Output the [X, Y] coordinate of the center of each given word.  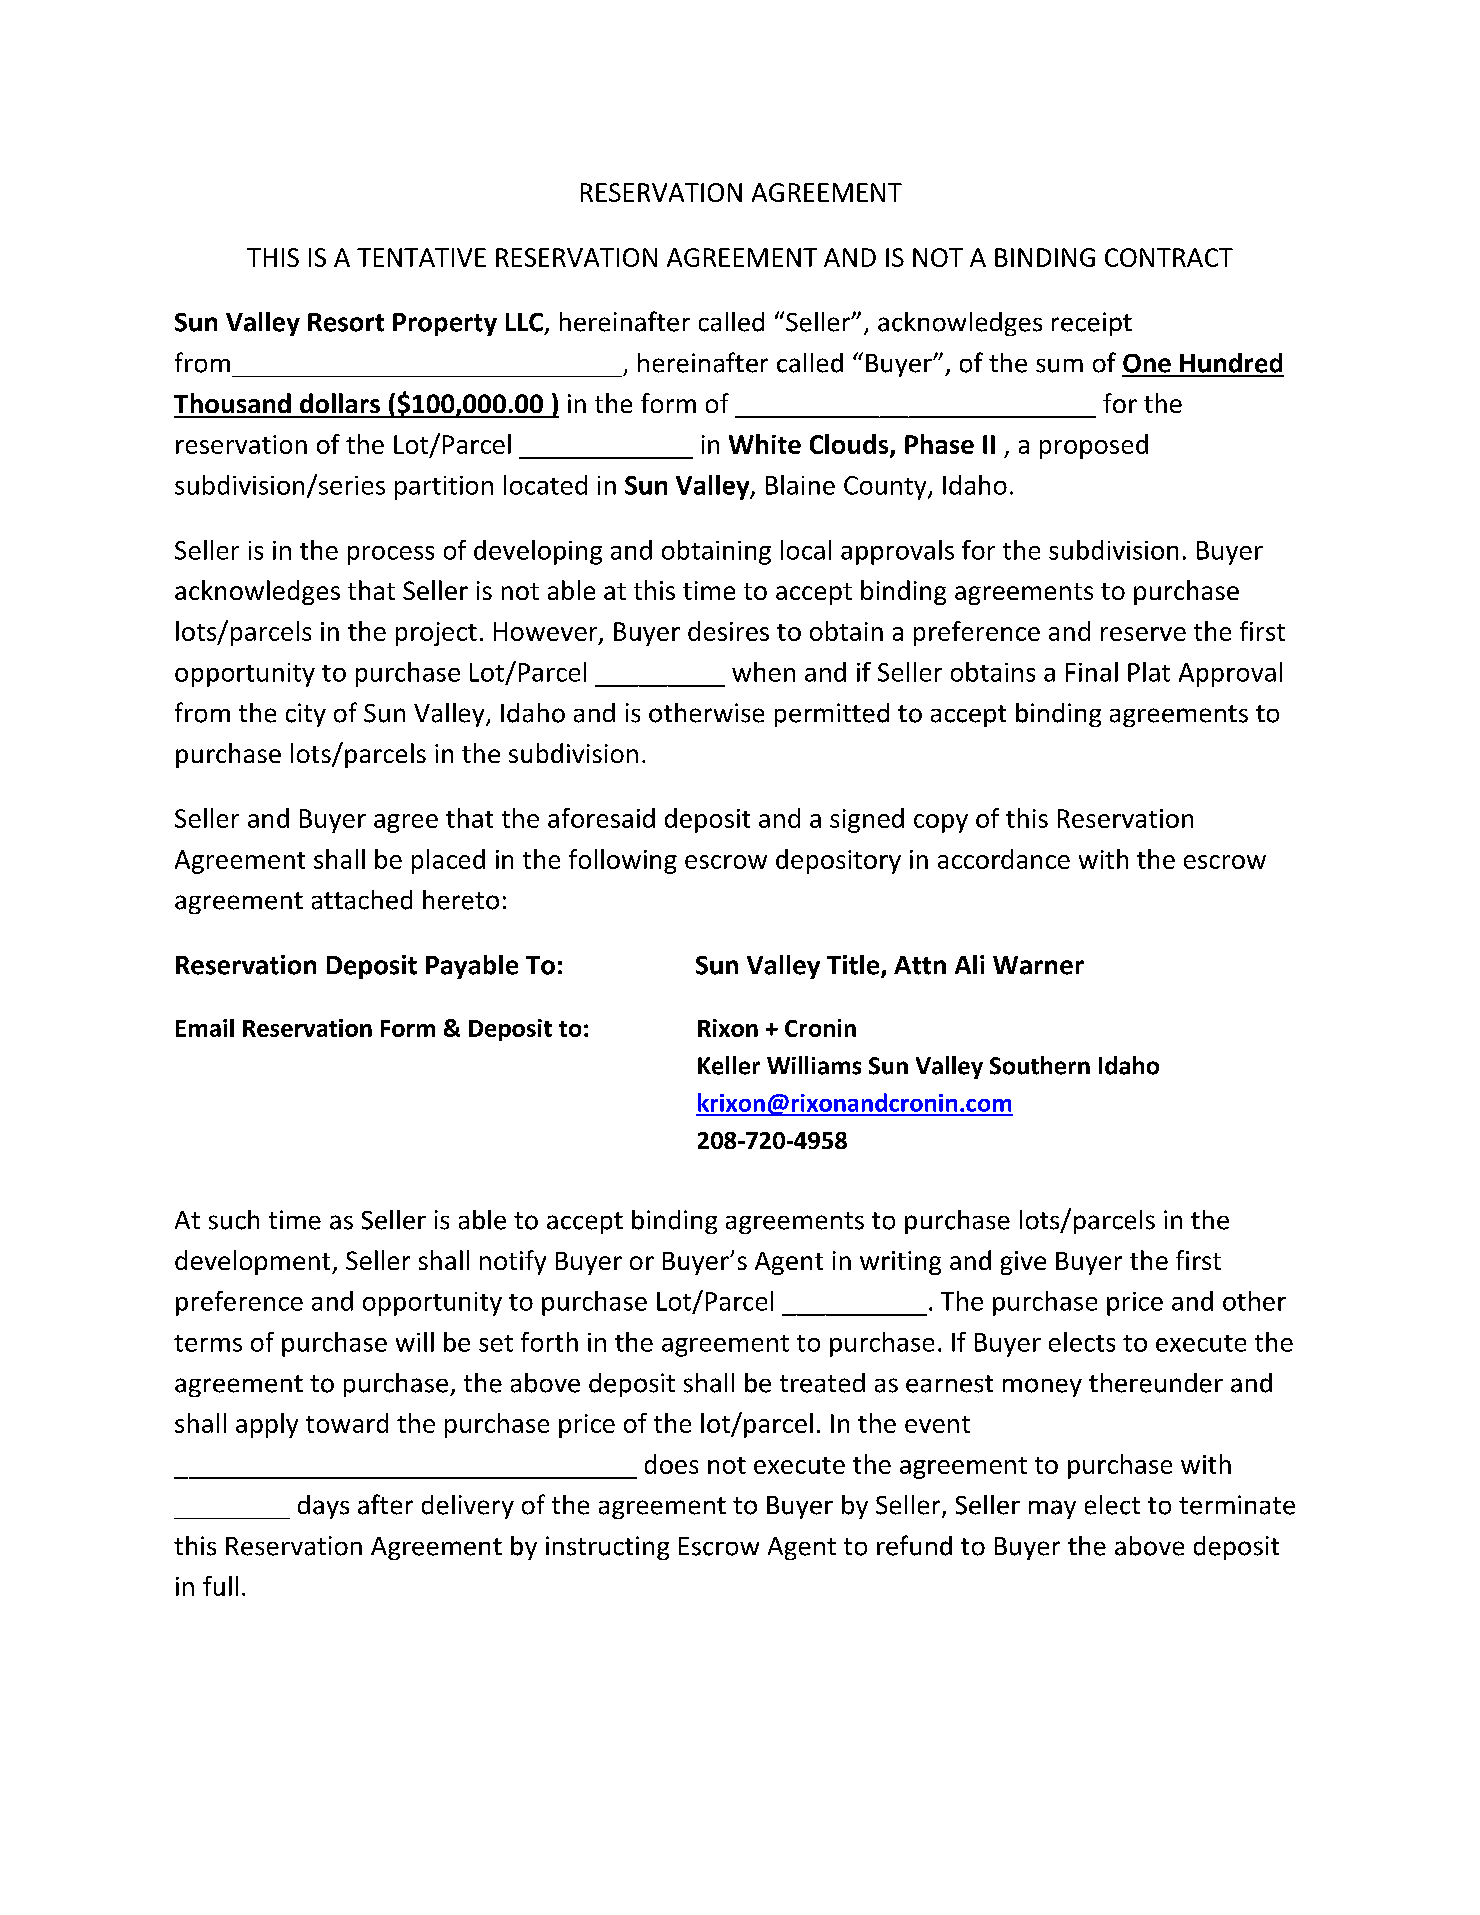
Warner [1038, 965]
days [323, 1507]
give [1023, 1263]
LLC [524, 322]
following [623, 861]
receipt [1092, 324]
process [391, 555]
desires [728, 631]
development [254, 1262]
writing [900, 1263]
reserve [1143, 634]
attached [362, 900]
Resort [346, 322]
